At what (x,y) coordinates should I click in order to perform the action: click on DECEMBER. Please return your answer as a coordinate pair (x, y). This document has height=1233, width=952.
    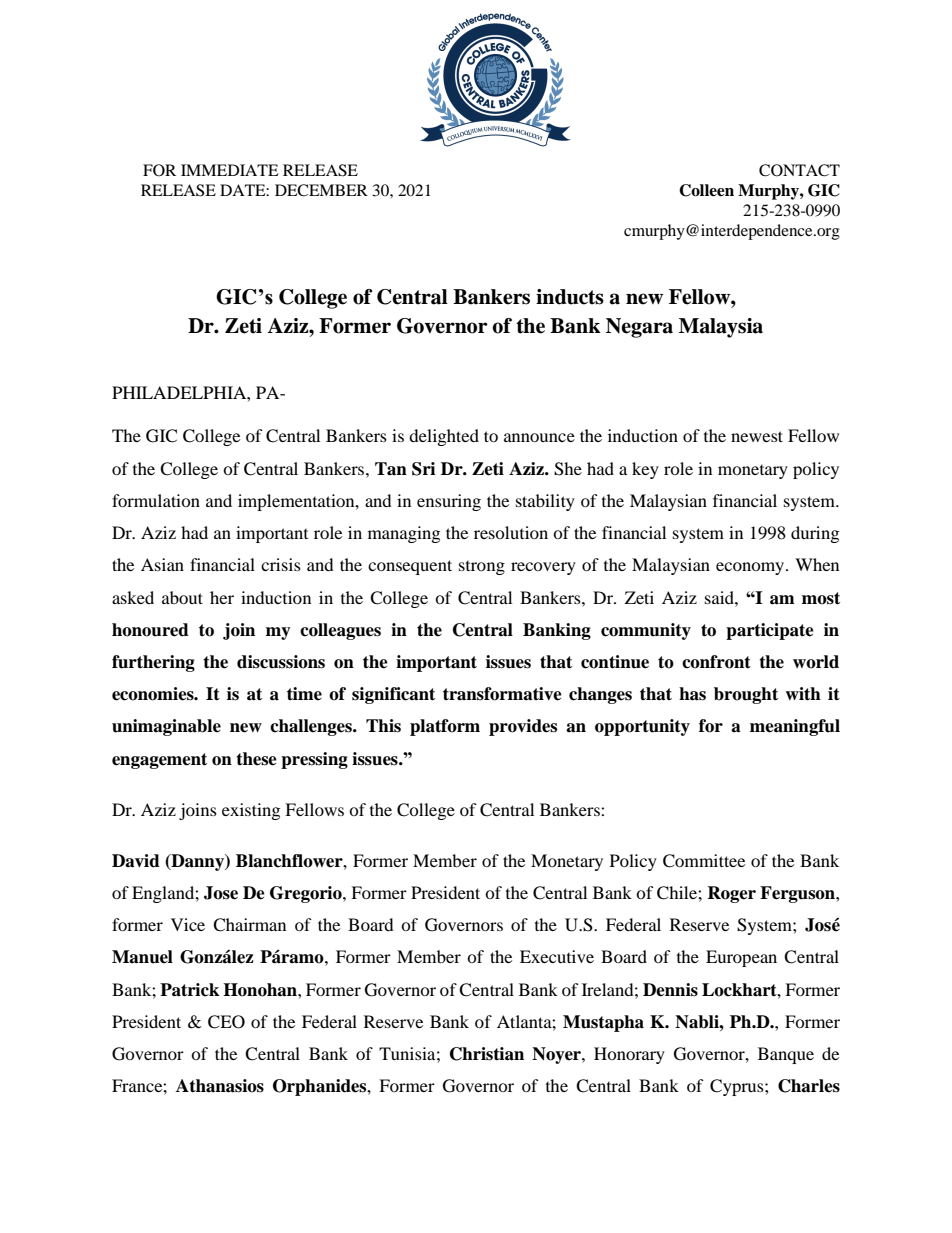
    Looking at the image, I should click on (321, 190).
